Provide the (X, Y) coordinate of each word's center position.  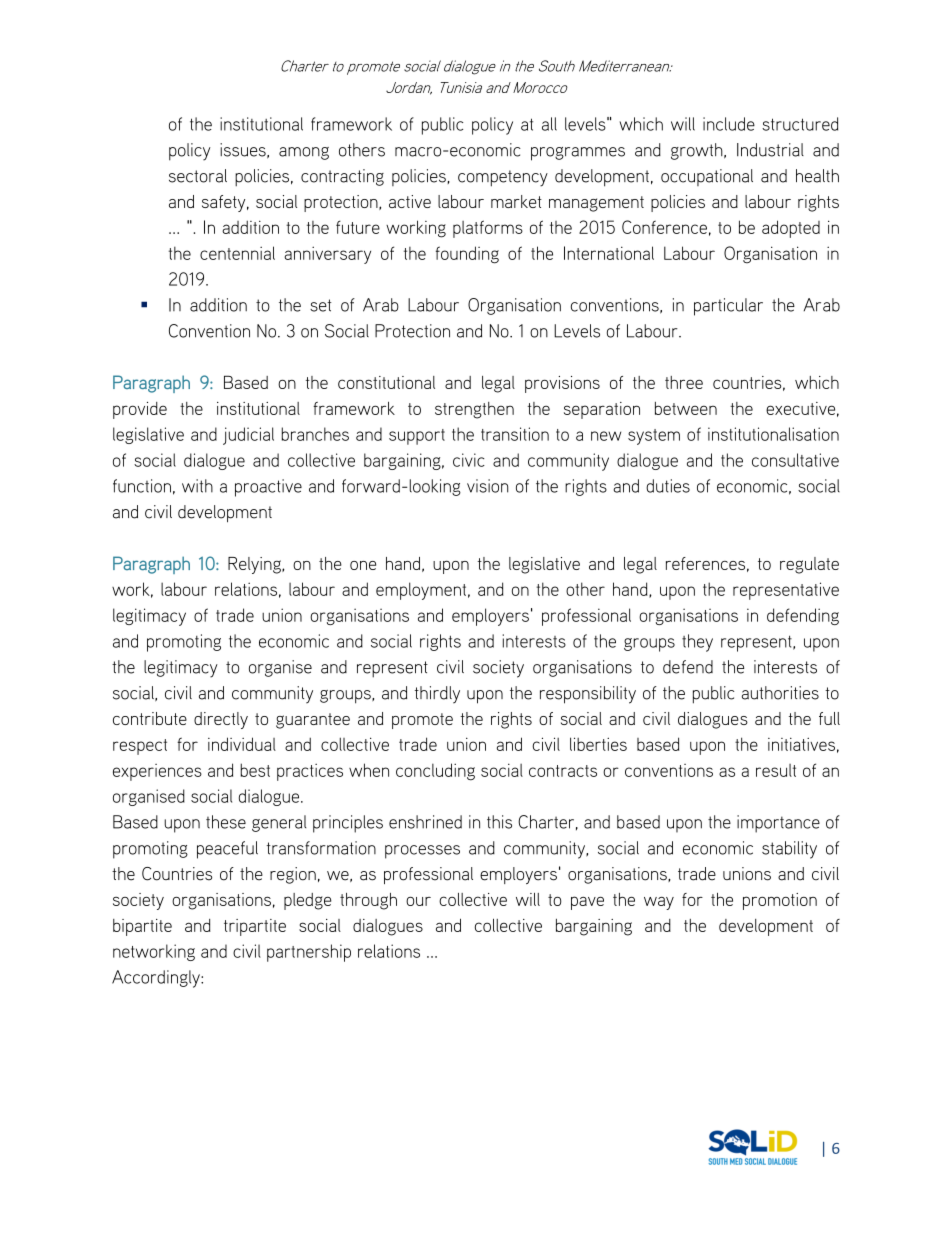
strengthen (474, 410)
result (776, 770)
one (363, 565)
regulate (809, 565)
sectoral (198, 176)
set (321, 305)
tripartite (255, 927)
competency (503, 178)
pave (587, 903)
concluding (435, 772)
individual (242, 744)
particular (728, 307)
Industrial (770, 150)
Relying (255, 565)
